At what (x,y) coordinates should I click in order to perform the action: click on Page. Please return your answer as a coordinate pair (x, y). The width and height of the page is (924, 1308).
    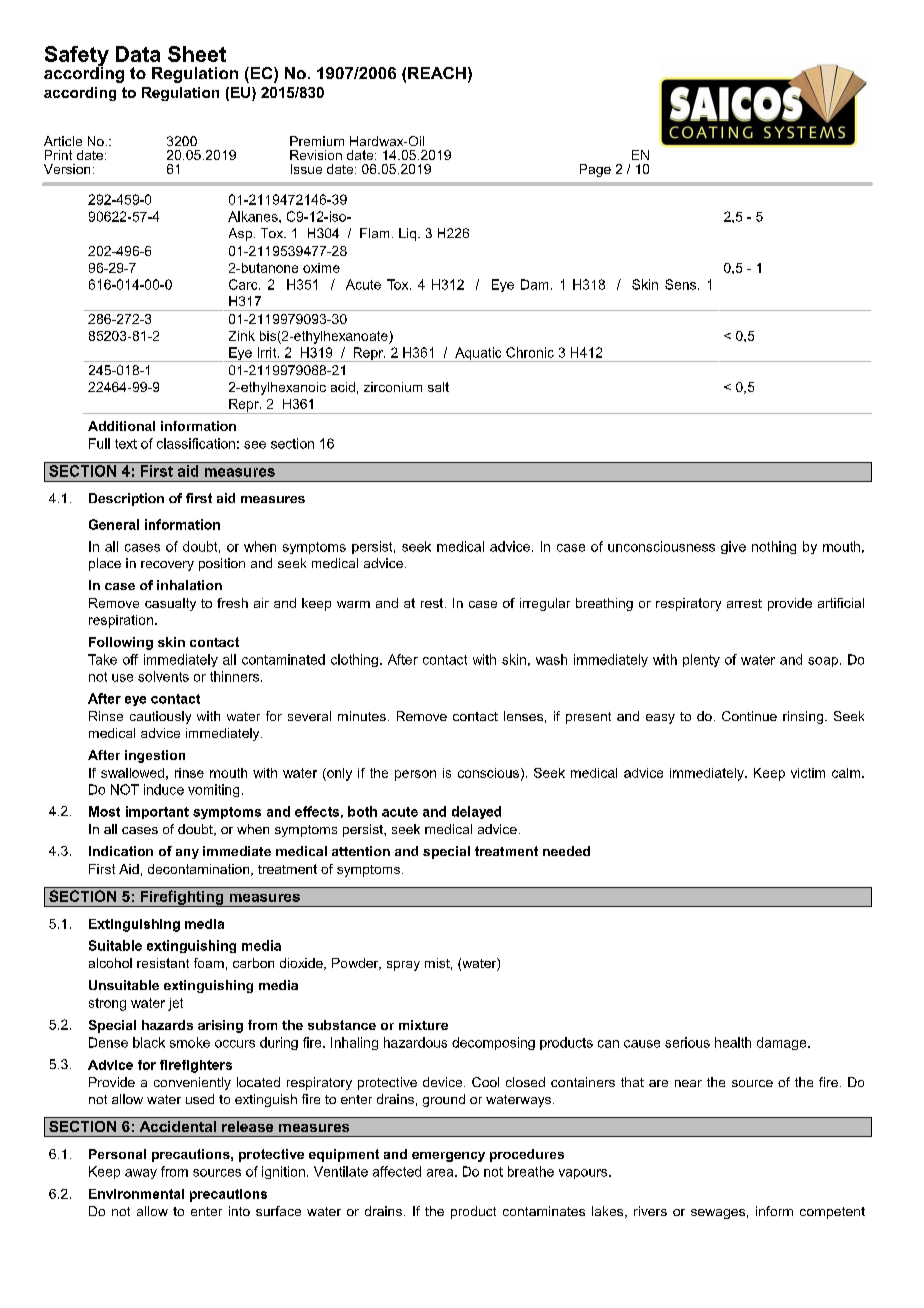
    Looking at the image, I should click on (595, 170).
